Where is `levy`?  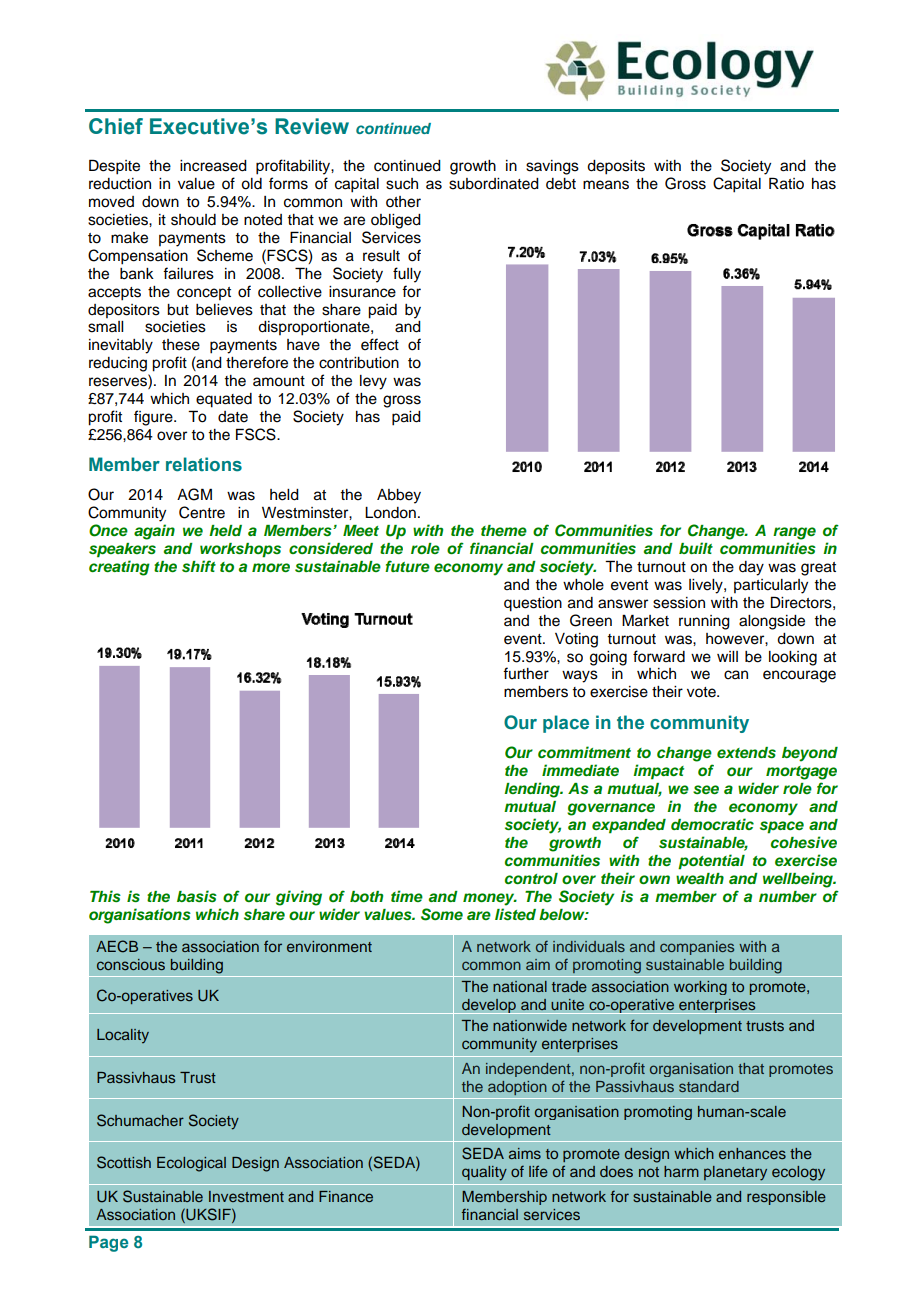
levy is located at coordinates (373, 382).
